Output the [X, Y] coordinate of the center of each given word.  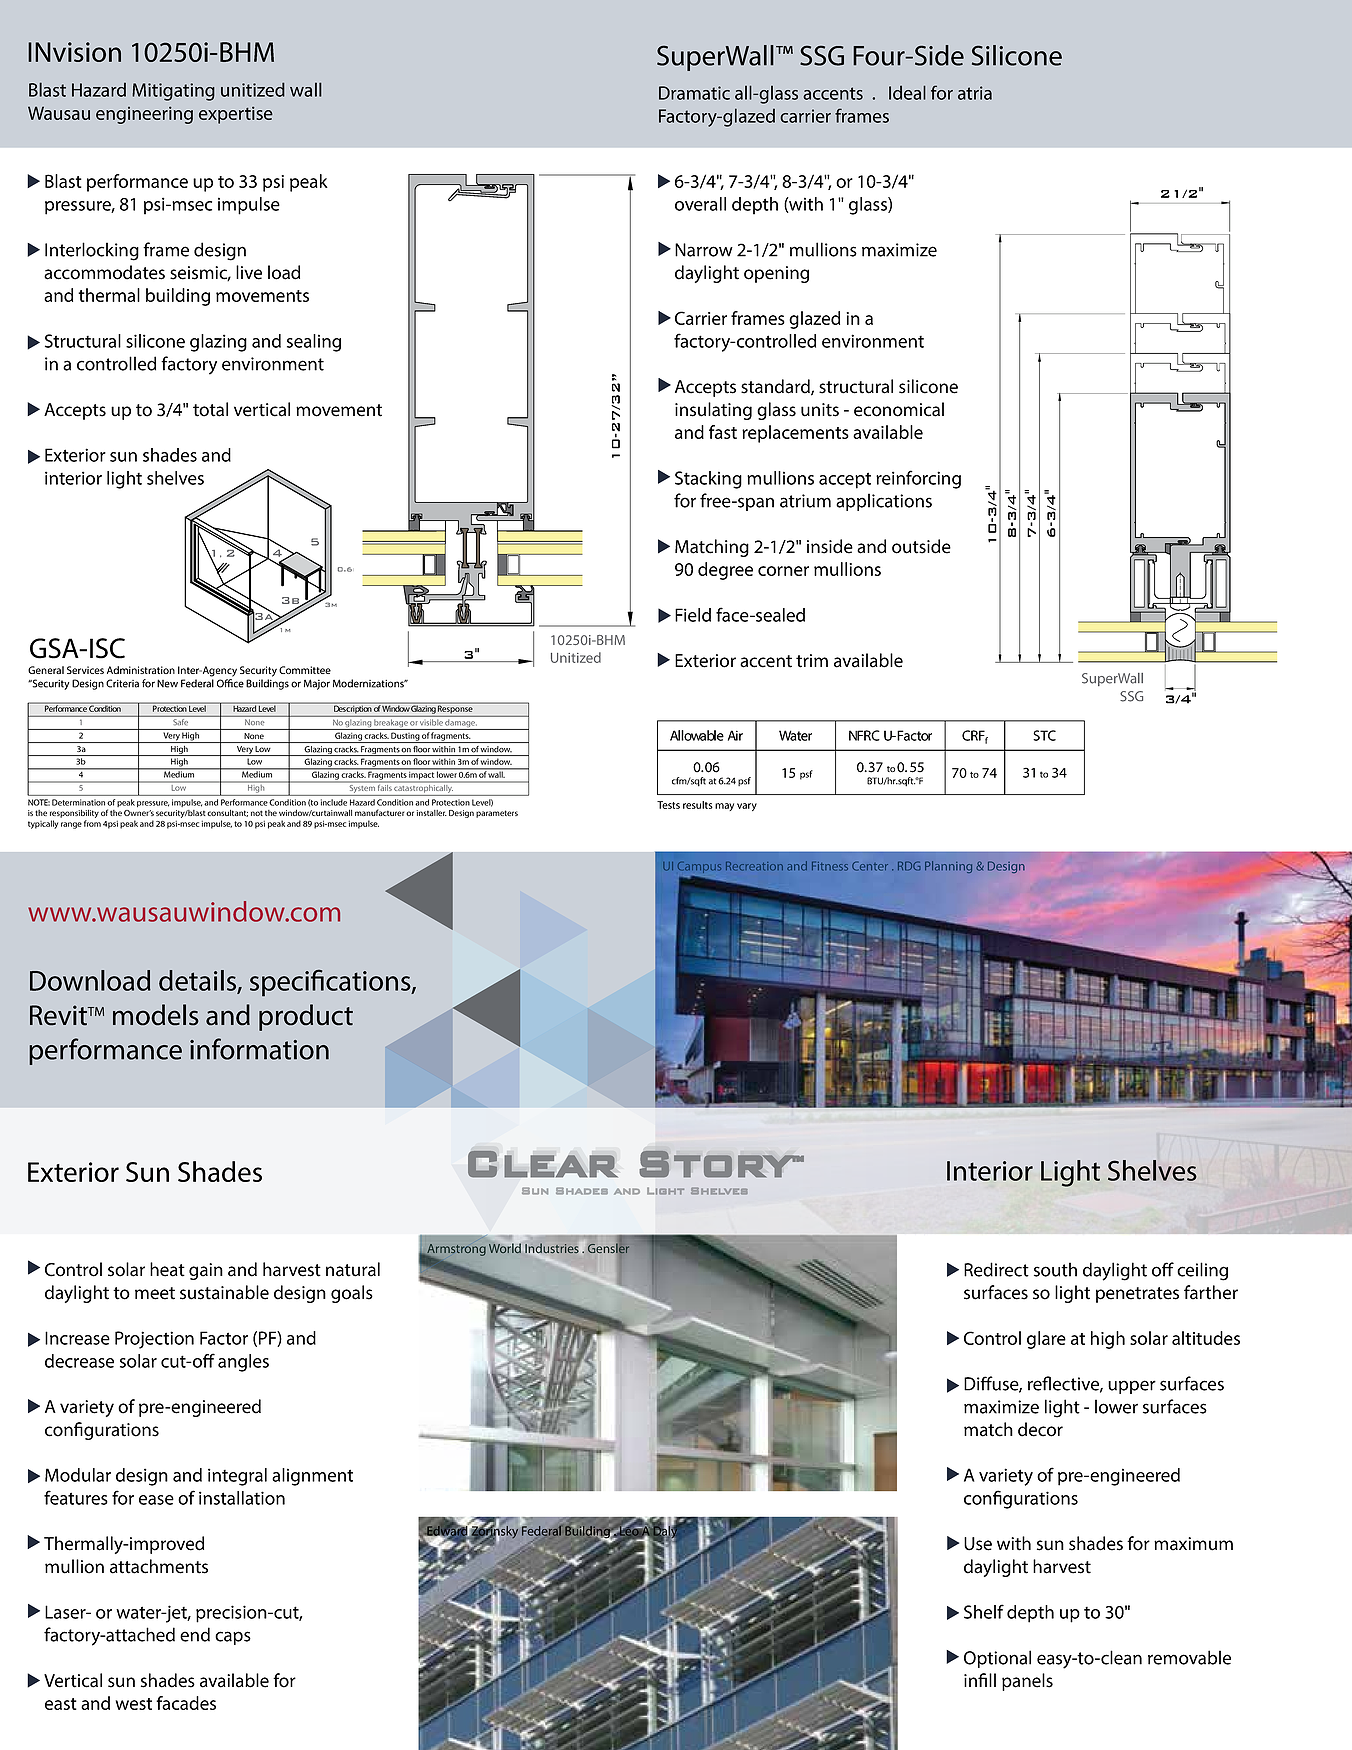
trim [812, 661]
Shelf [984, 1611]
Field [693, 615]
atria [975, 93]
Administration [141, 670]
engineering [144, 115]
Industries [552, 1249]
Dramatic [694, 93]
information [259, 1049]
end [195, 1634]
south [1055, 1269]
